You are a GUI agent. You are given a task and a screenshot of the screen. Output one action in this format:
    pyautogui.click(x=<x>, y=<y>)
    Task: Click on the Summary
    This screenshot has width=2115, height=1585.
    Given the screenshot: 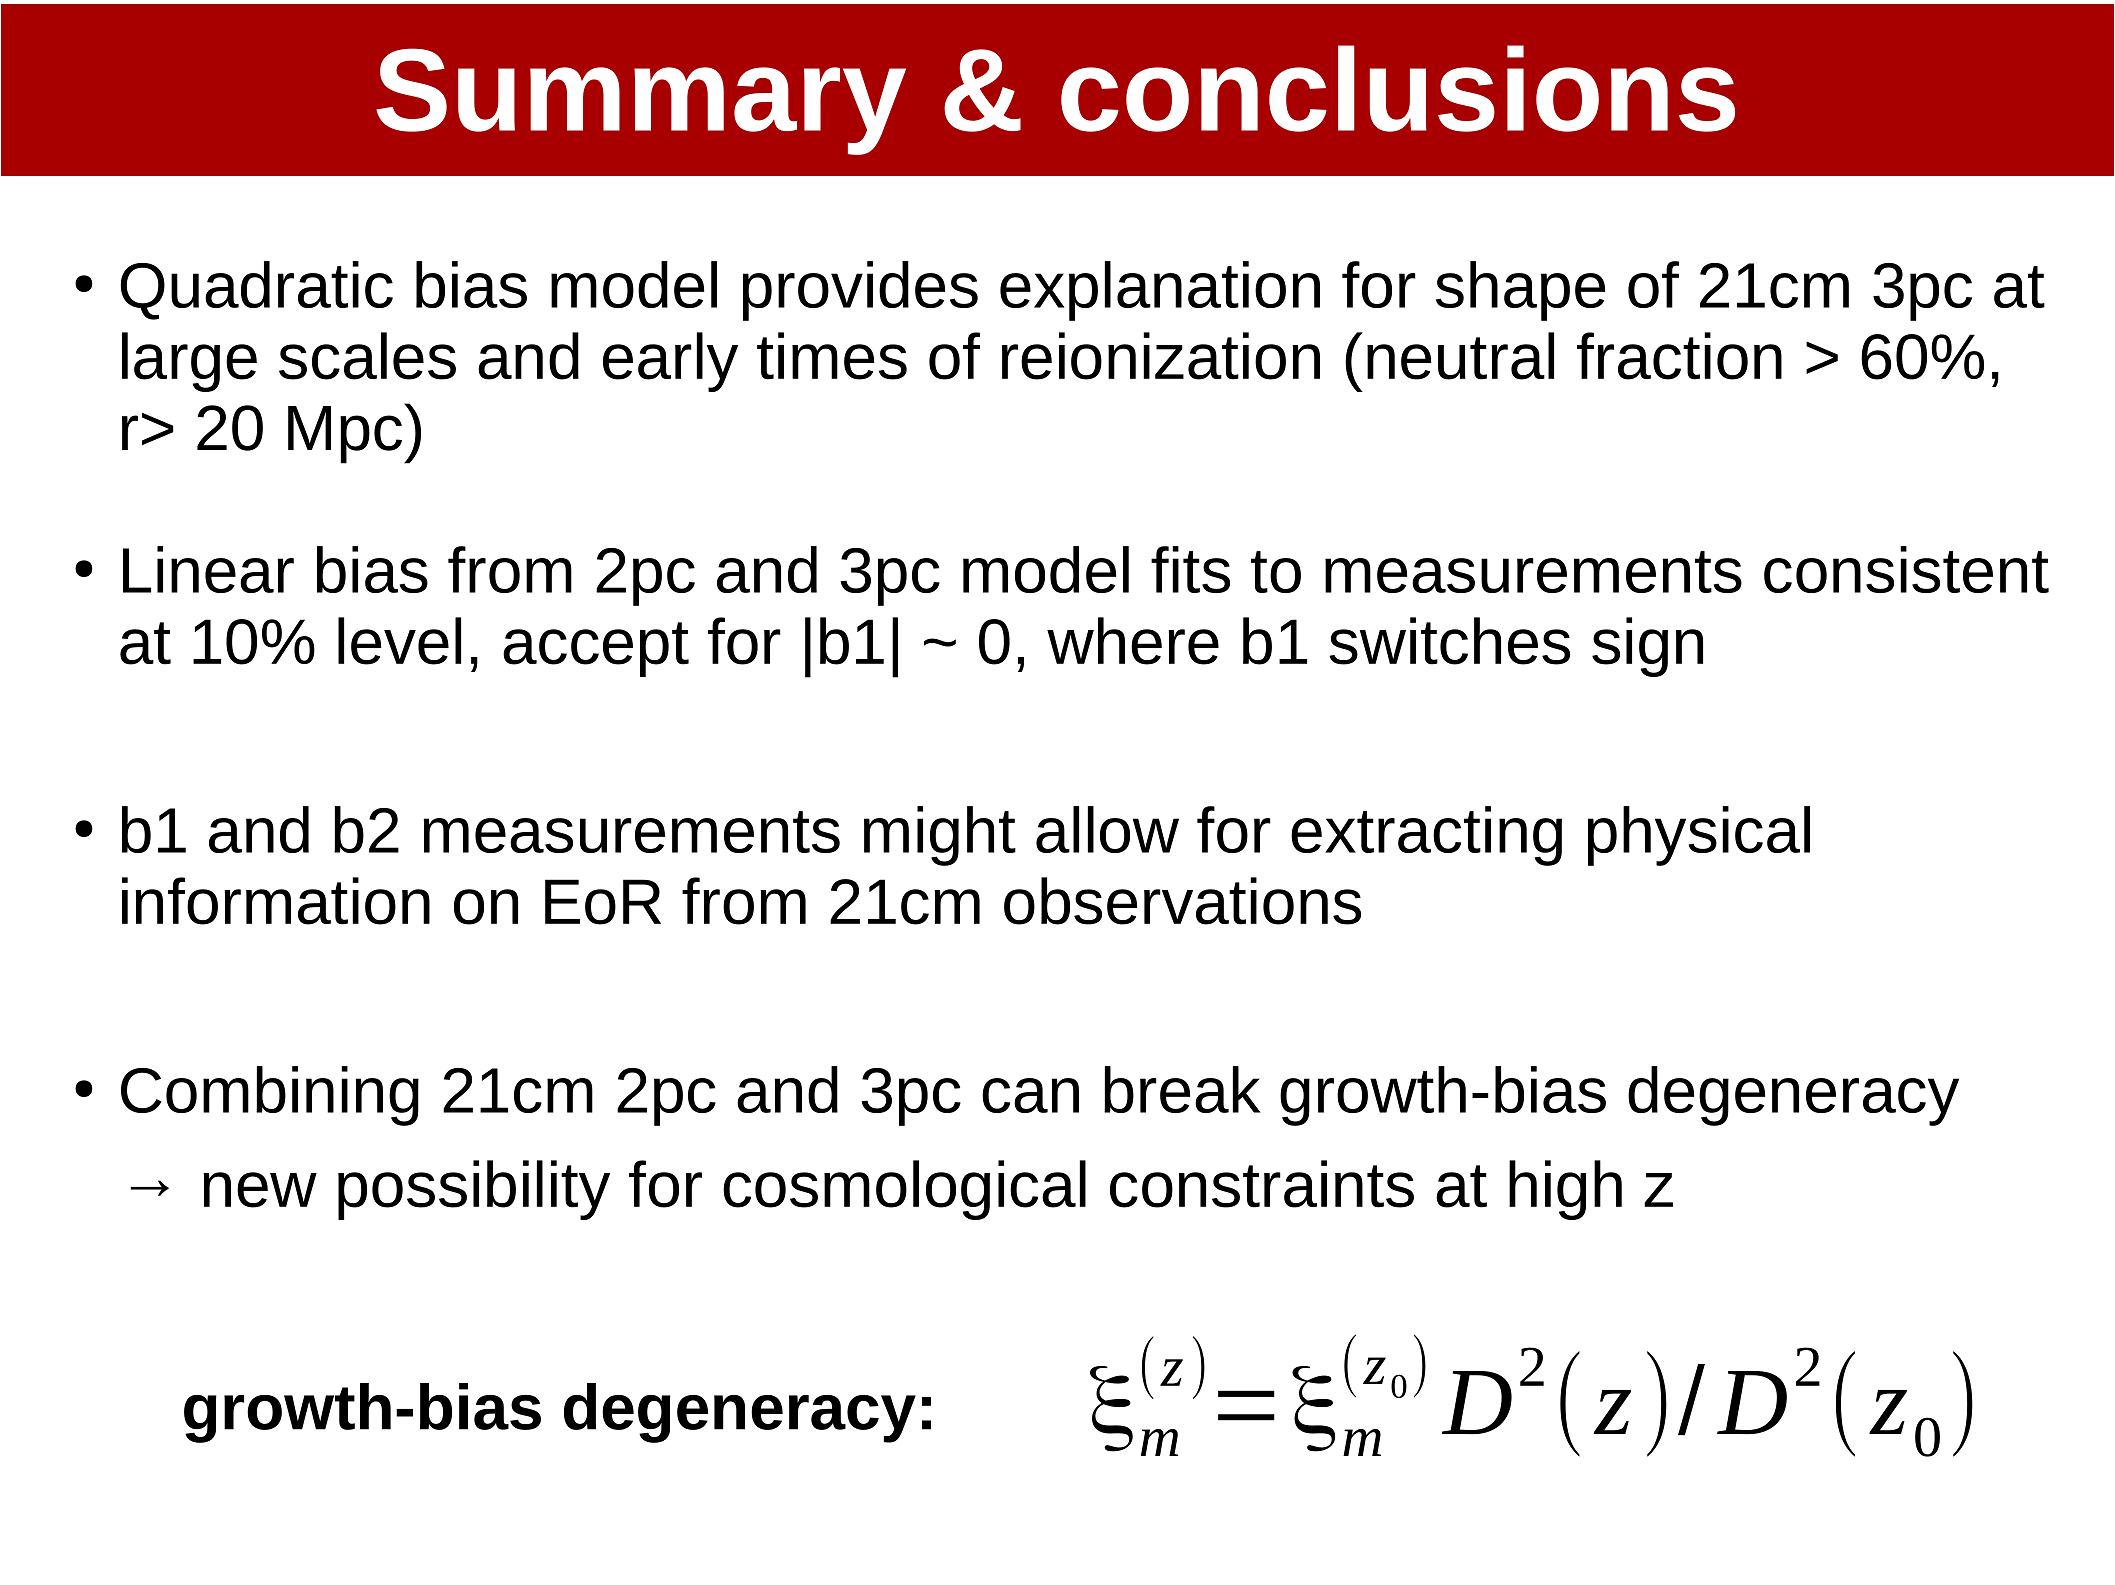 What is the action you would take?
    pyautogui.click(x=641, y=101)
